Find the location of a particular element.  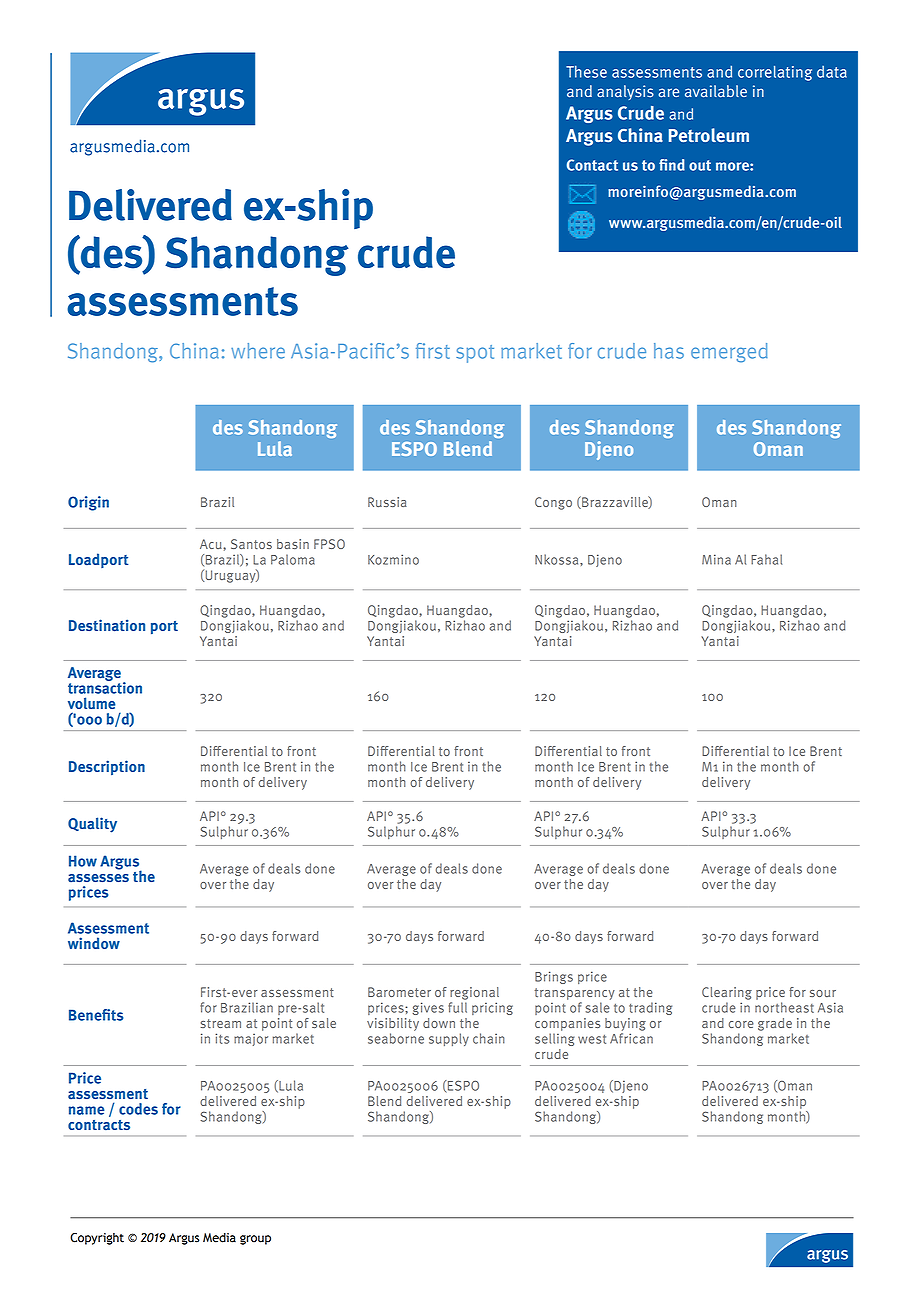

spot is located at coordinates (475, 354).
